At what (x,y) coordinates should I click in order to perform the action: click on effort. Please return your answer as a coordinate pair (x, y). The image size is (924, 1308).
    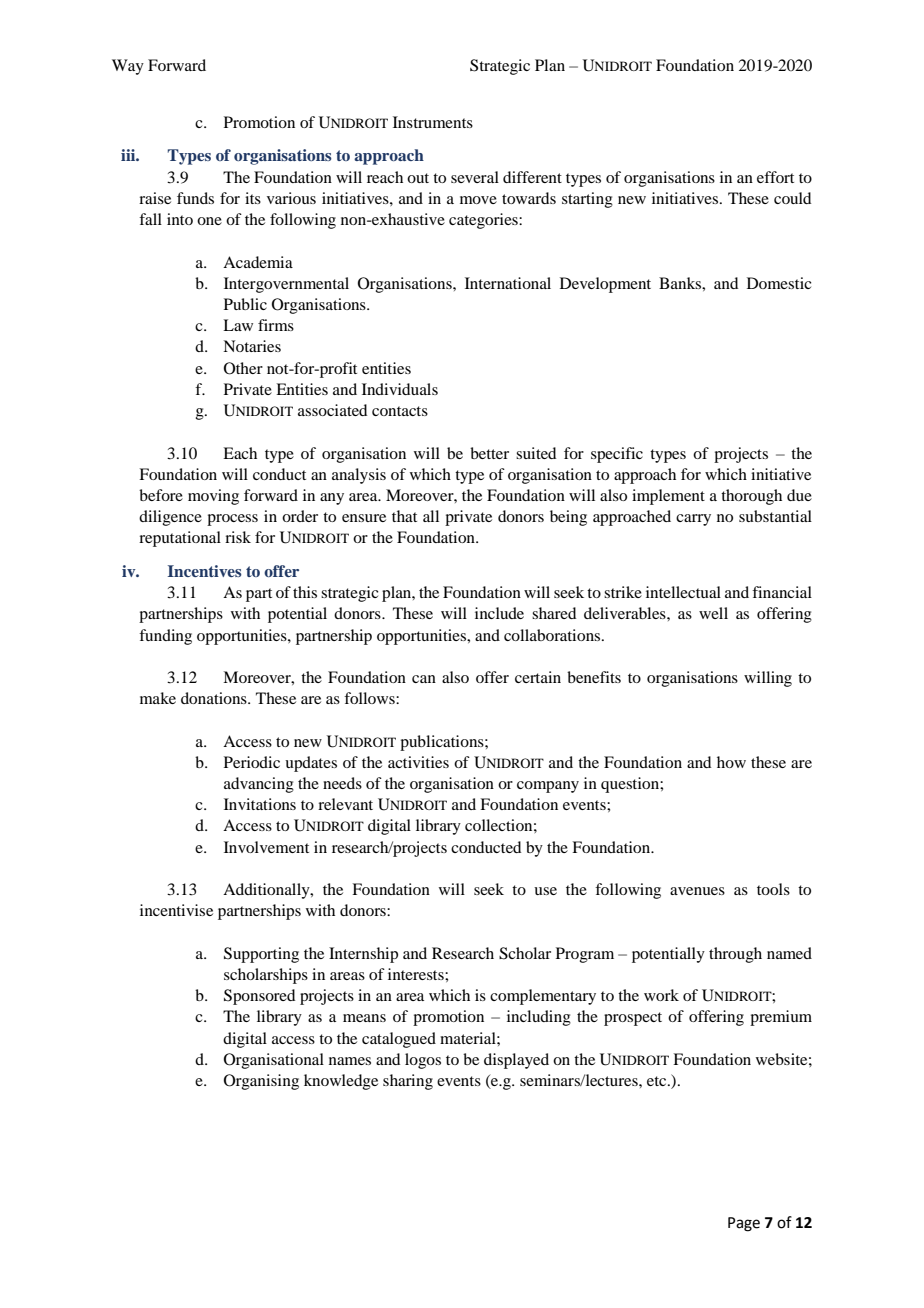
    Looking at the image, I should click on (775, 177).
